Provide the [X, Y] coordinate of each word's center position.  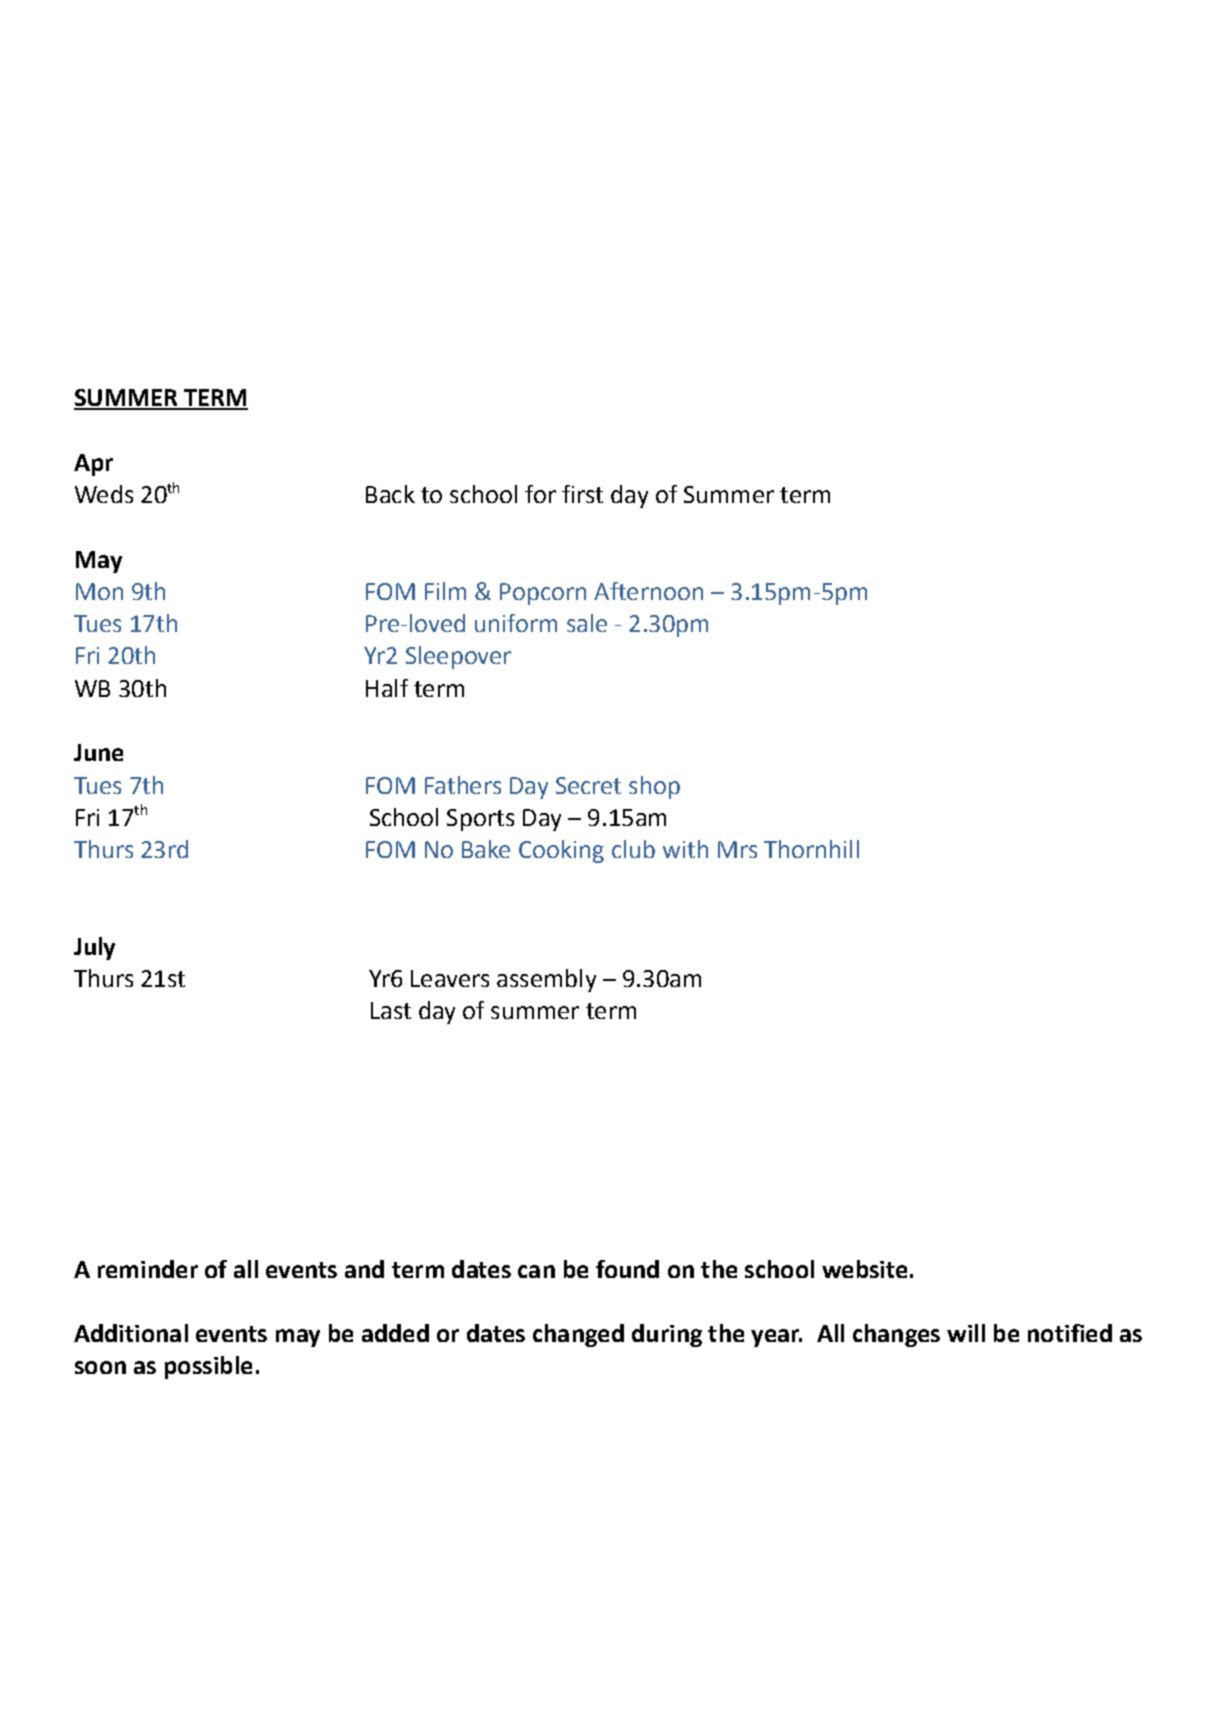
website [864, 1269]
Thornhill [811, 849]
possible [208, 1367]
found [627, 1269]
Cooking [561, 851]
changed [578, 1335]
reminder [148, 1269]
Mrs [737, 849]
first [582, 494]
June [98, 752]
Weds [104, 494]
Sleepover [458, 657]
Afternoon [648, 591]
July [94, 948]
